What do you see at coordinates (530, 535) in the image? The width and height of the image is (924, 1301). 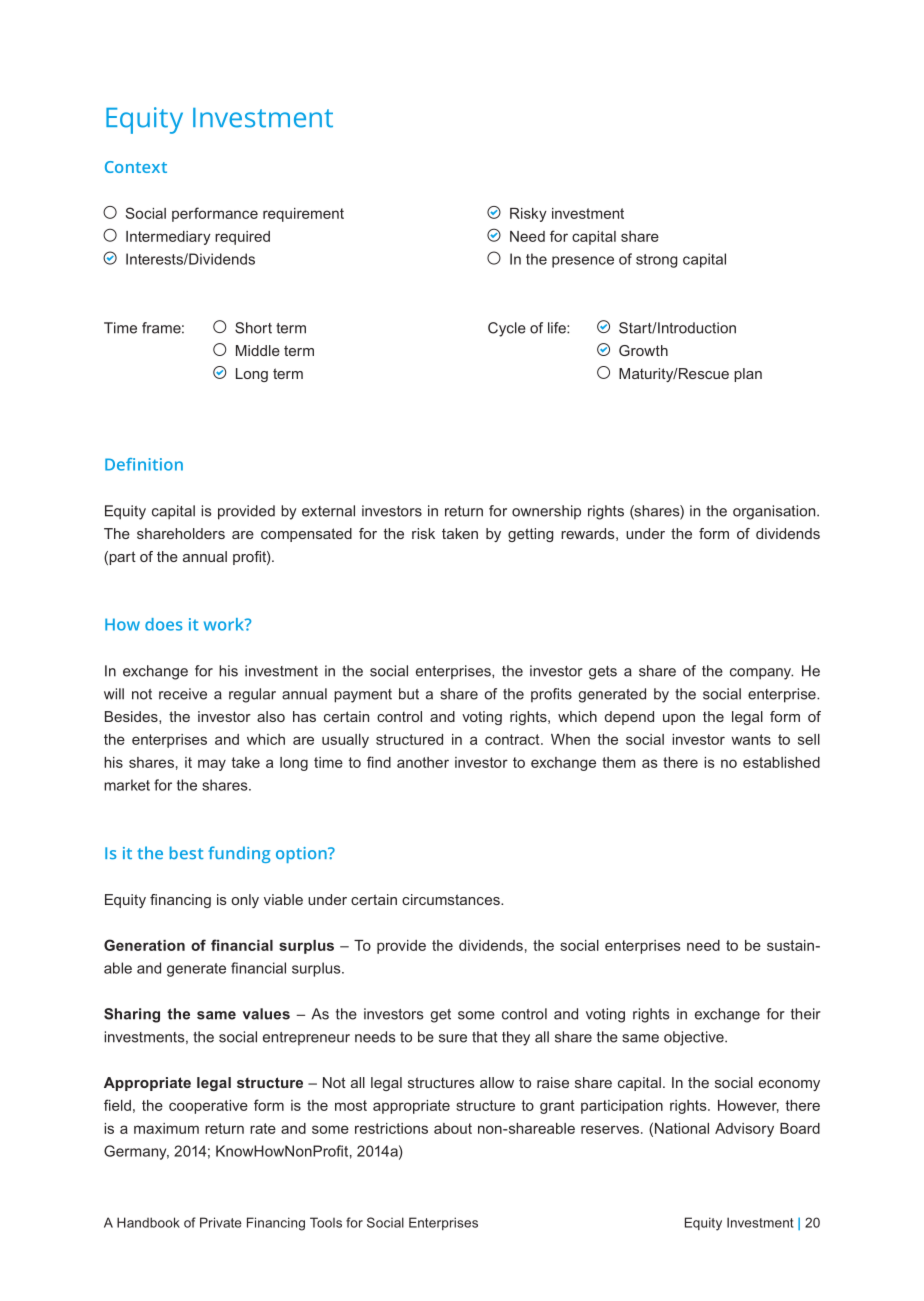 I see `getting` at bounding box center [530, 535].
